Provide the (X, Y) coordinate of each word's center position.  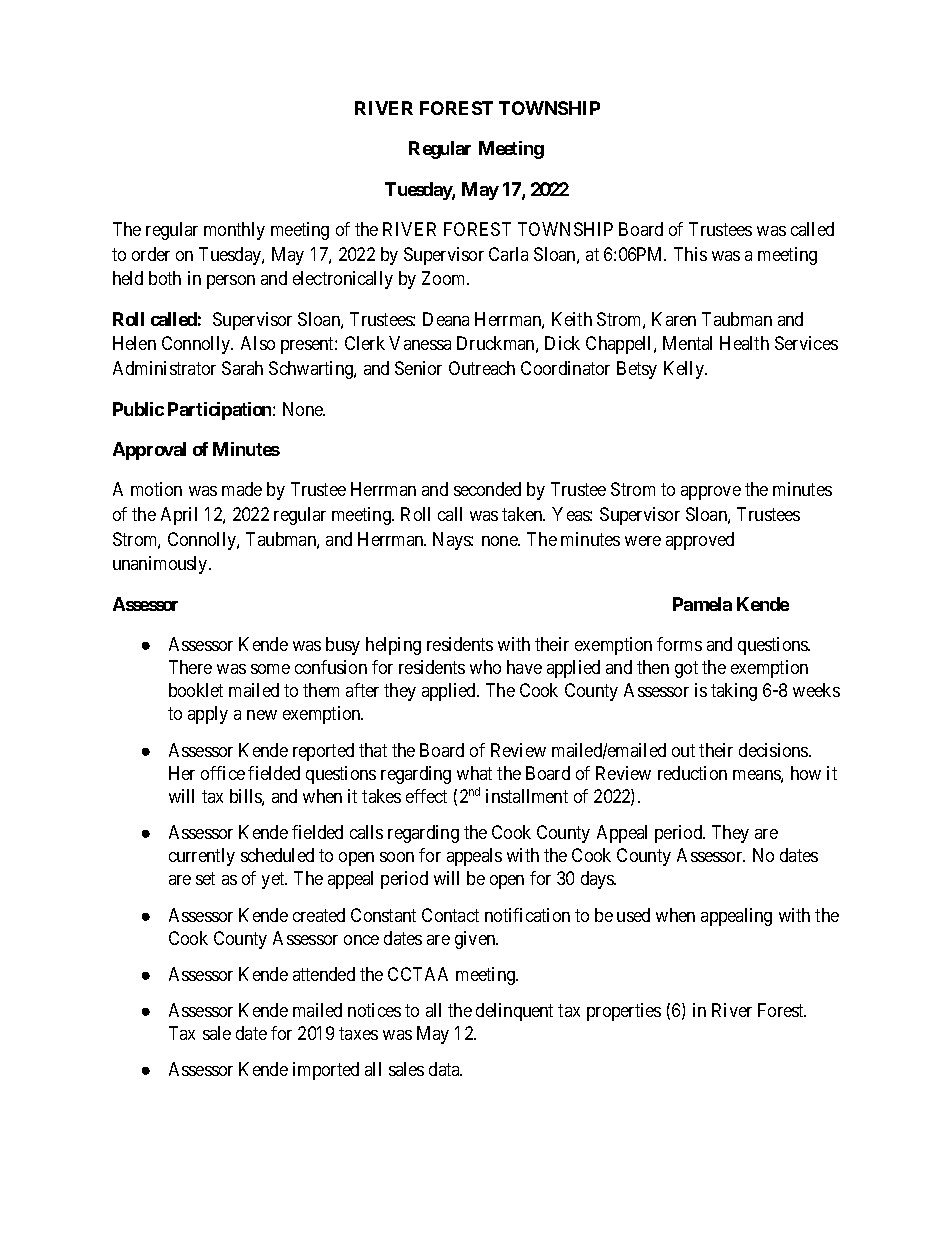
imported (326, 1071)
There (190, 667)
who (485, 667)
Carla (508, 254)
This (690, 254)
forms (679, 644)
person (231, 282)
